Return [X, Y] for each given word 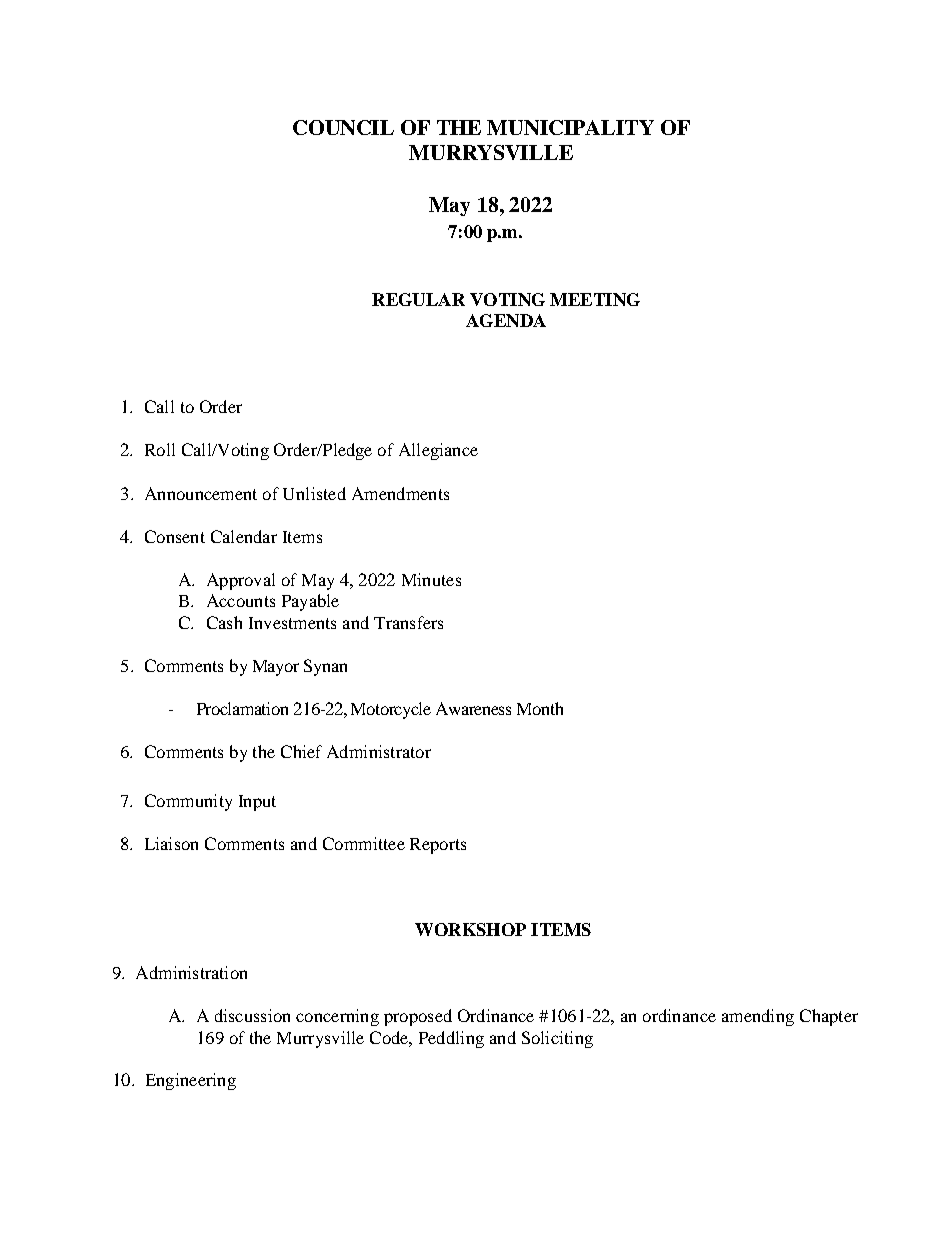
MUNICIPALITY [570, 127]
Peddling [451, 1039]
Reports [438, 846]
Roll [160, 449]
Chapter [829, 1017]
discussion [252, 1015]
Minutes [431, 579]
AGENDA [506, 320]
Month [540, 708]
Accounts [241, 600]
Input [257, 803]
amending [758, 1017]
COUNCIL [343, 127]
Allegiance [438, 451]
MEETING [595, 299]
